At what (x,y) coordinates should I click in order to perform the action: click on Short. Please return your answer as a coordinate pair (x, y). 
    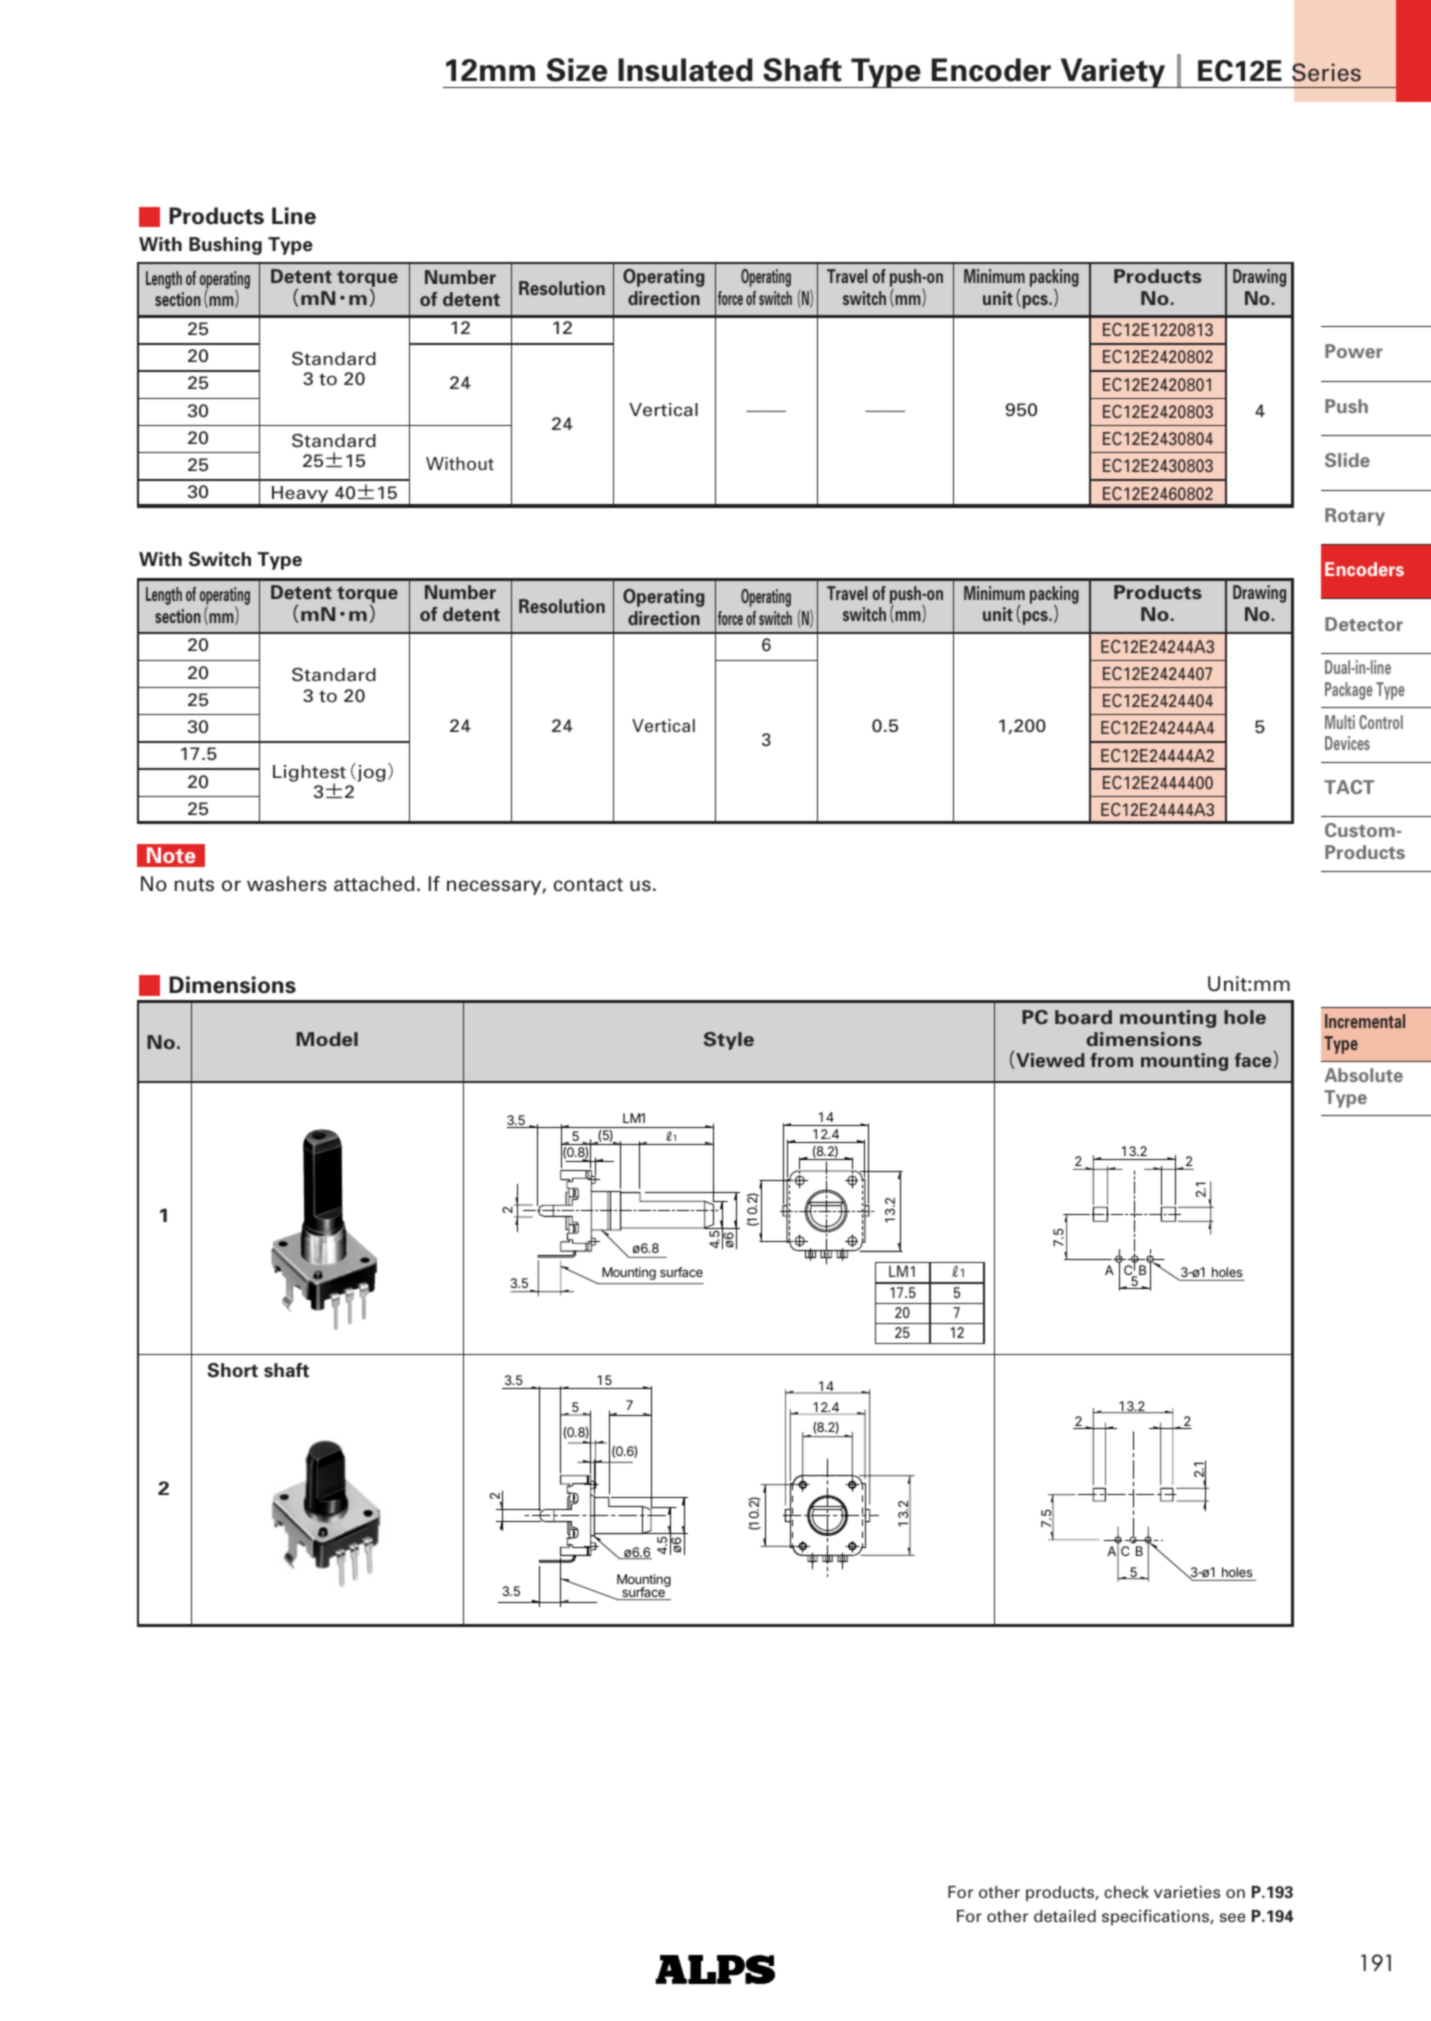
    Looking at the image, I should click on (233, 1370).
